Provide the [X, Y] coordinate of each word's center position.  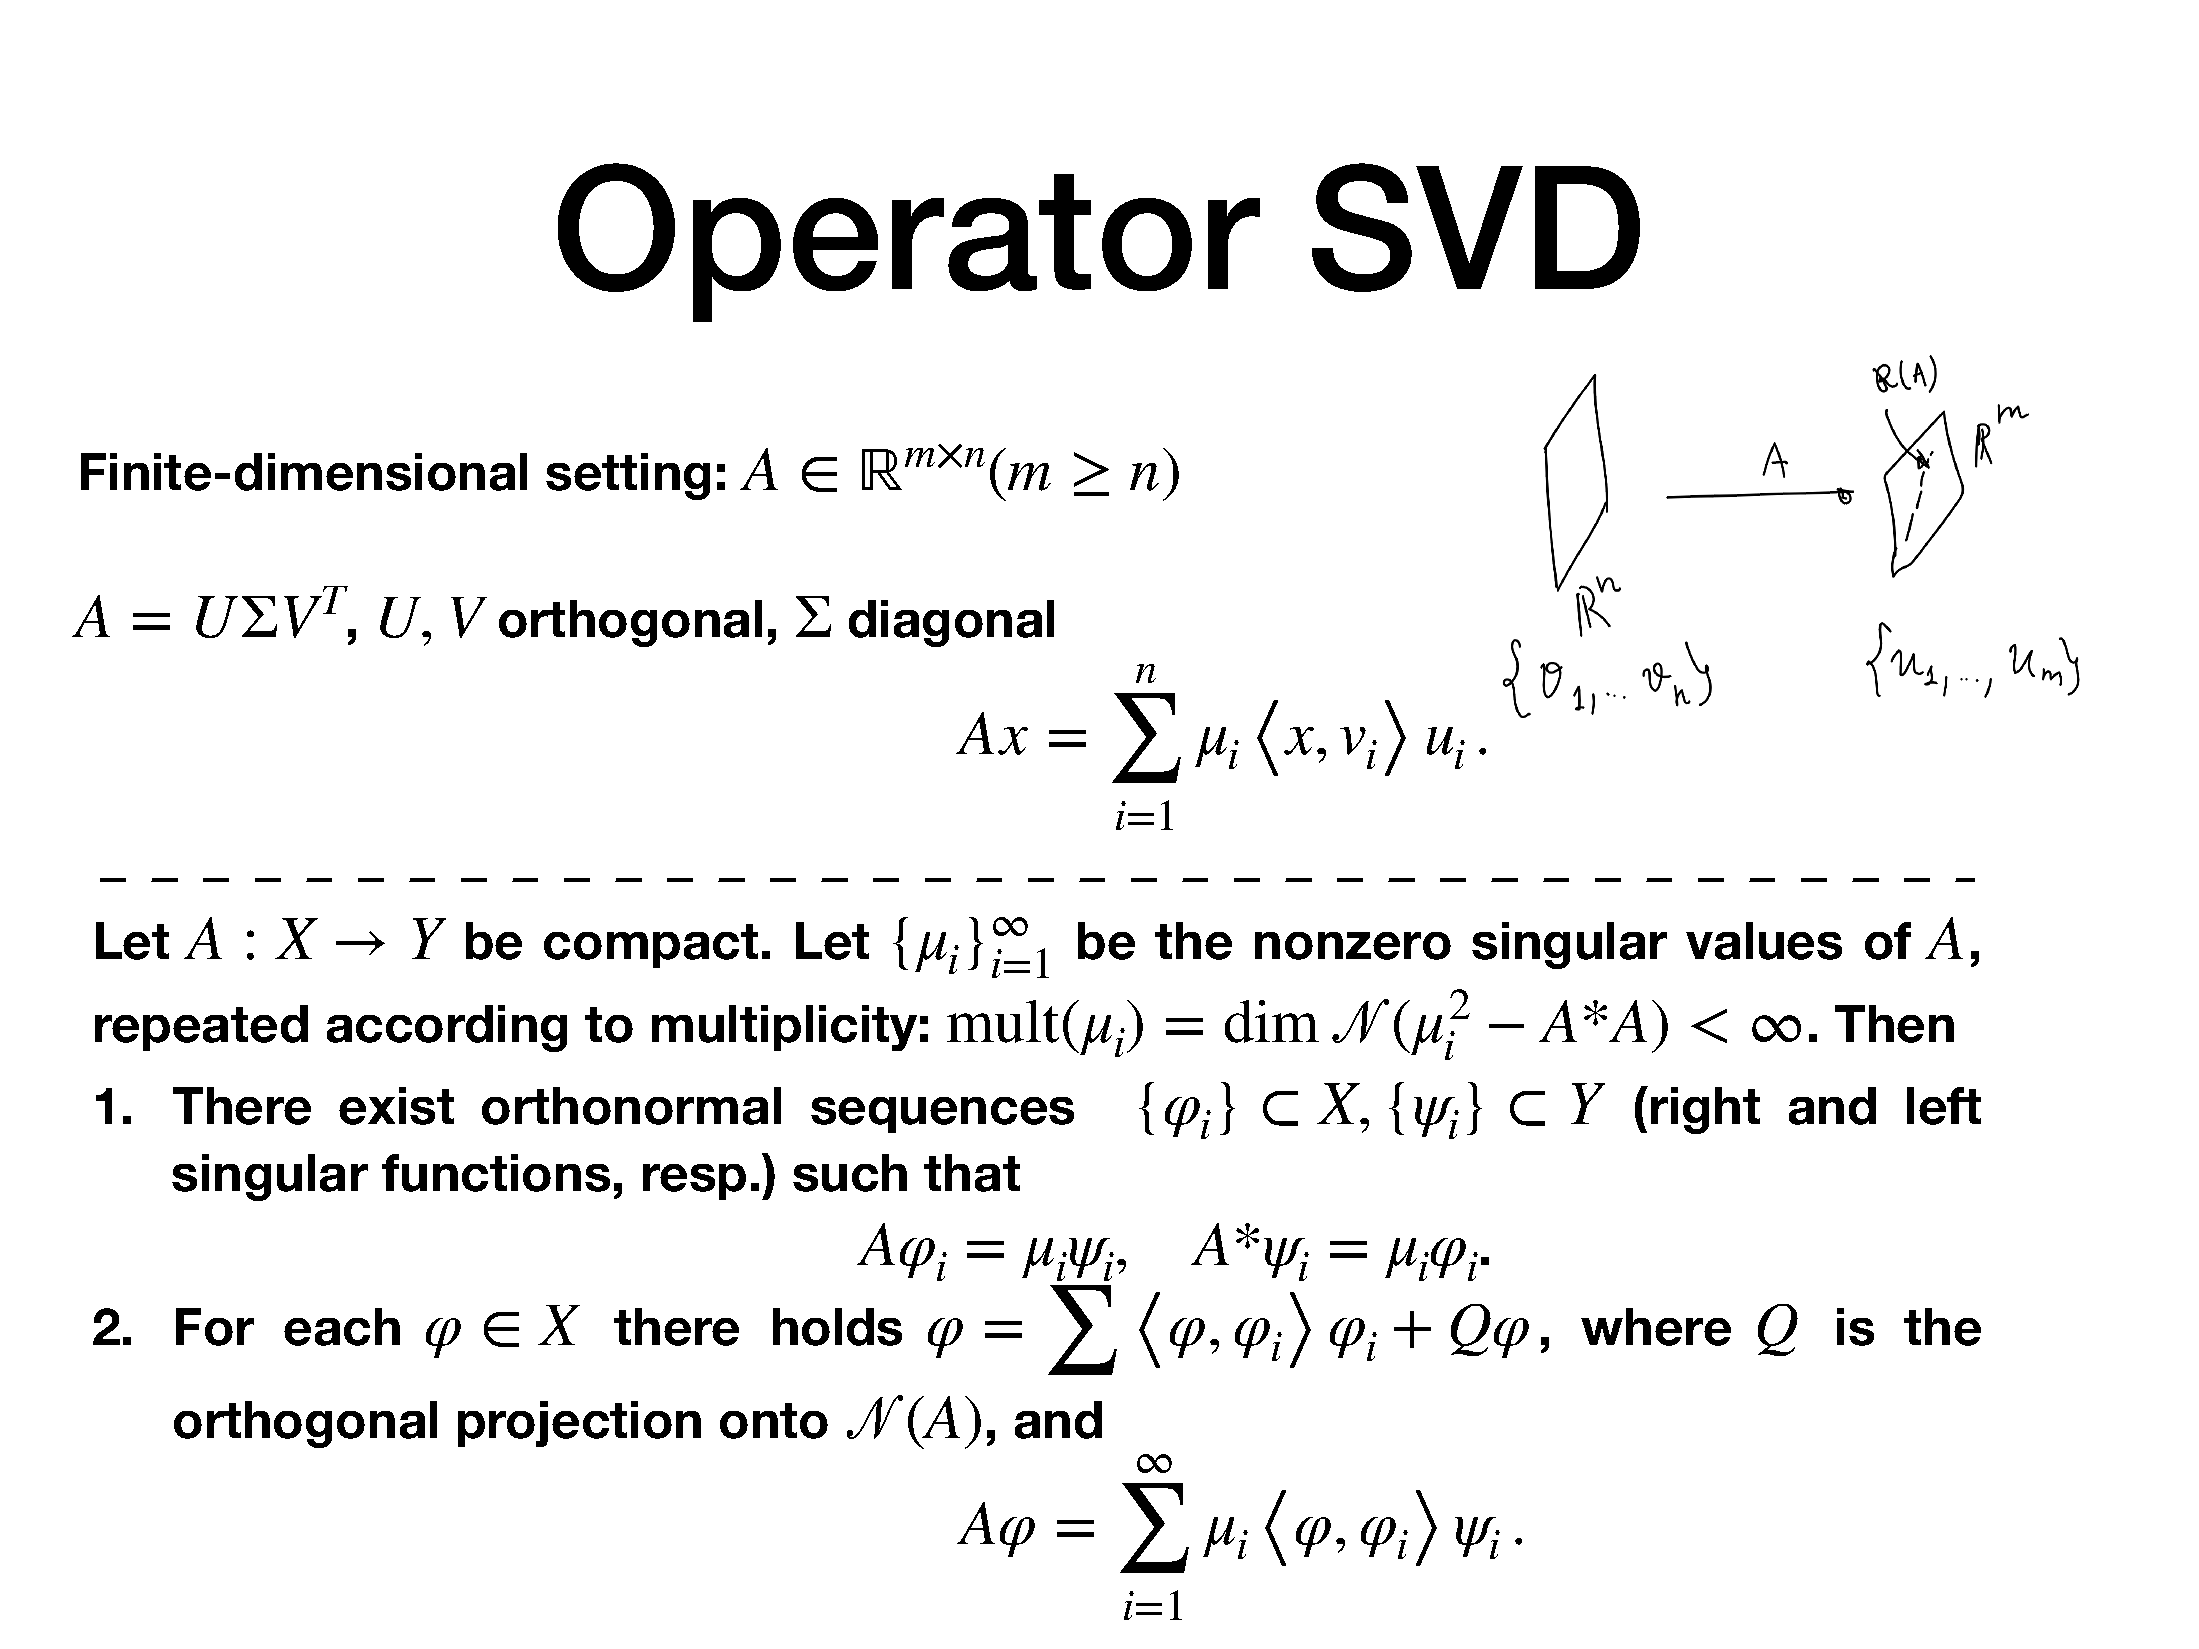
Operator [909, 242]
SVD [1476, 227]
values [1764, 941]
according [447, 1028]
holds [837, 1327]
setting [628, 476]
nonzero [1353, 946]
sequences [942, 1115]
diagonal [951, 623]
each [342, 1327]
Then [1894, 1024]
